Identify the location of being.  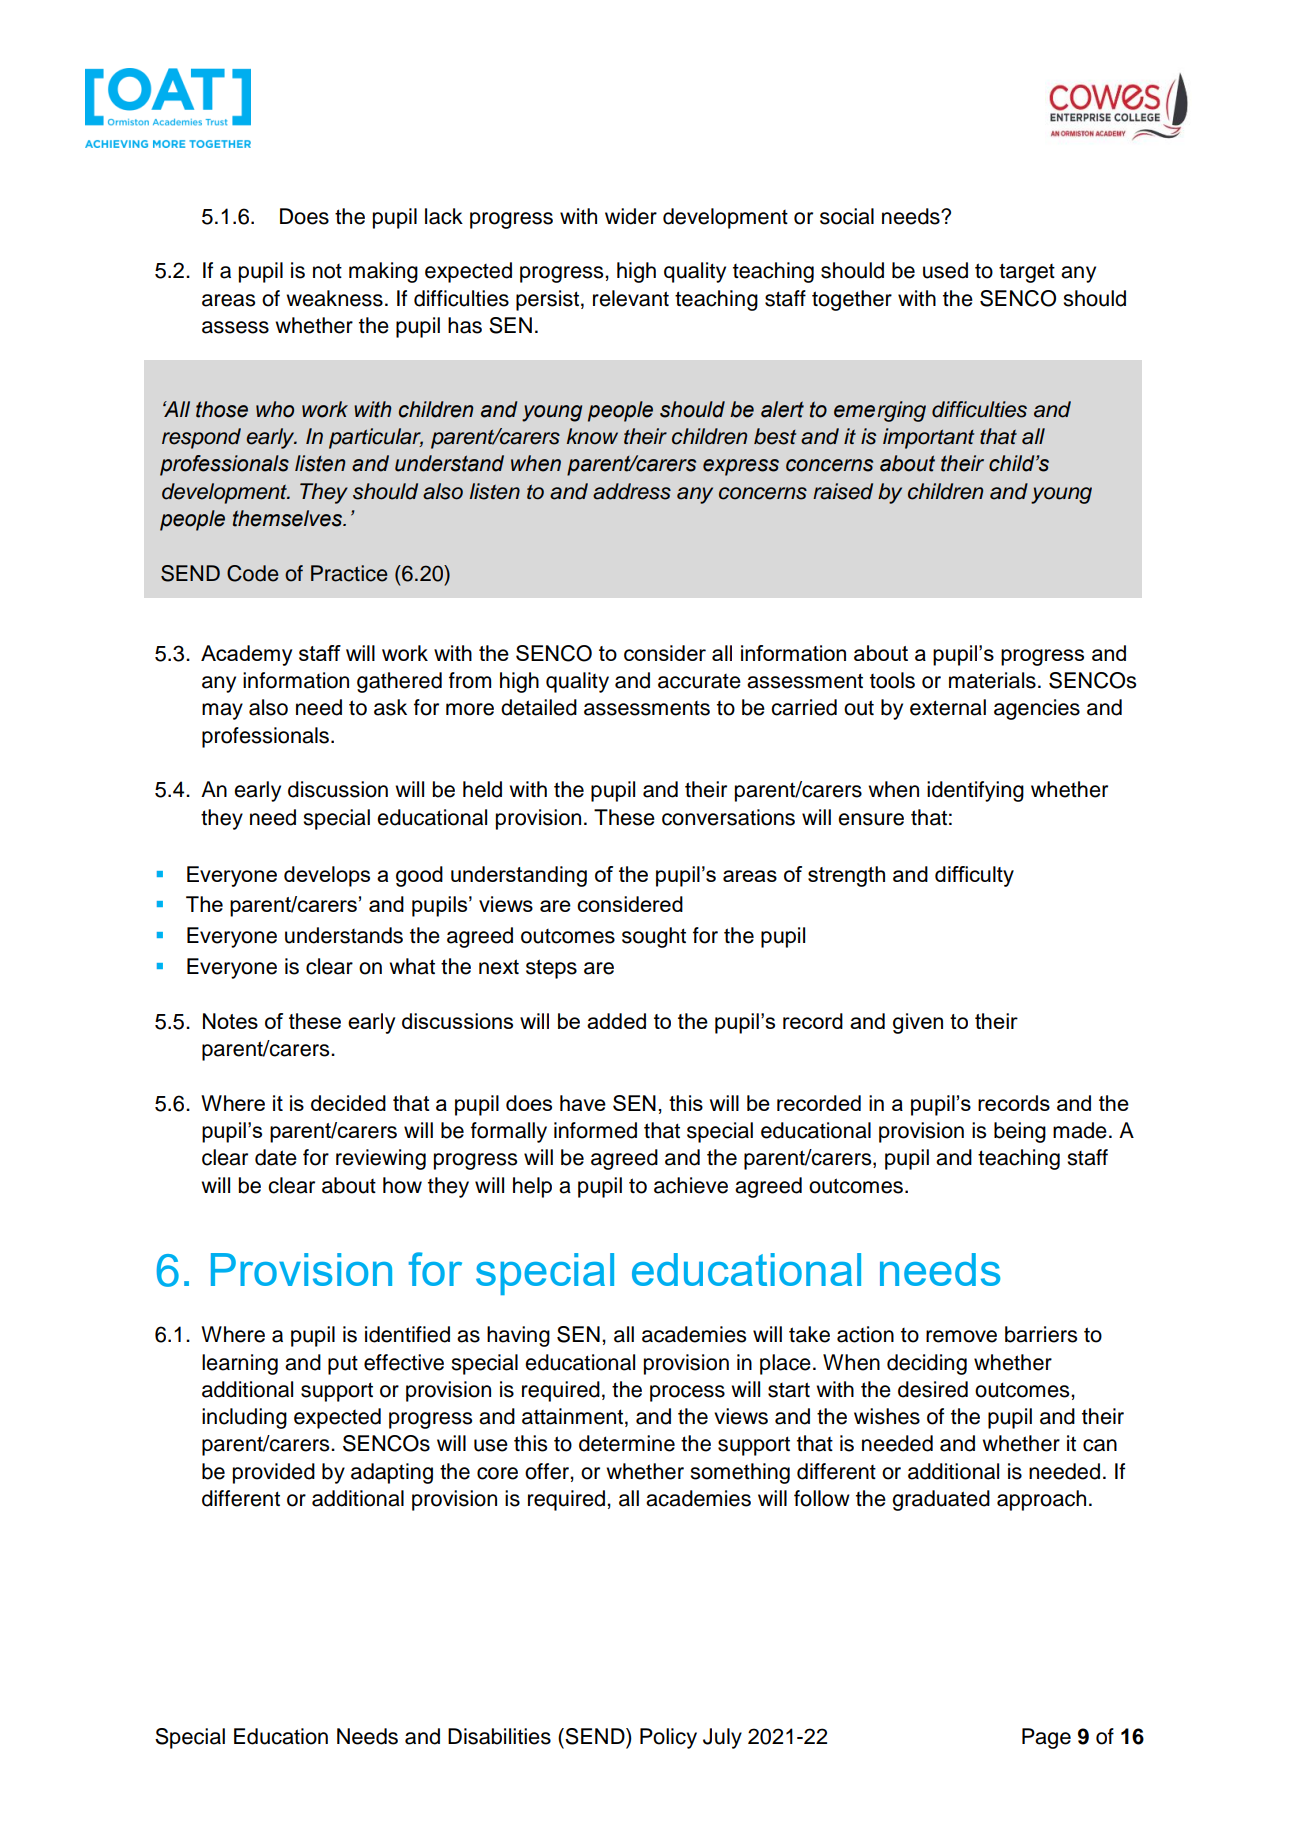
(1020, 1132).
